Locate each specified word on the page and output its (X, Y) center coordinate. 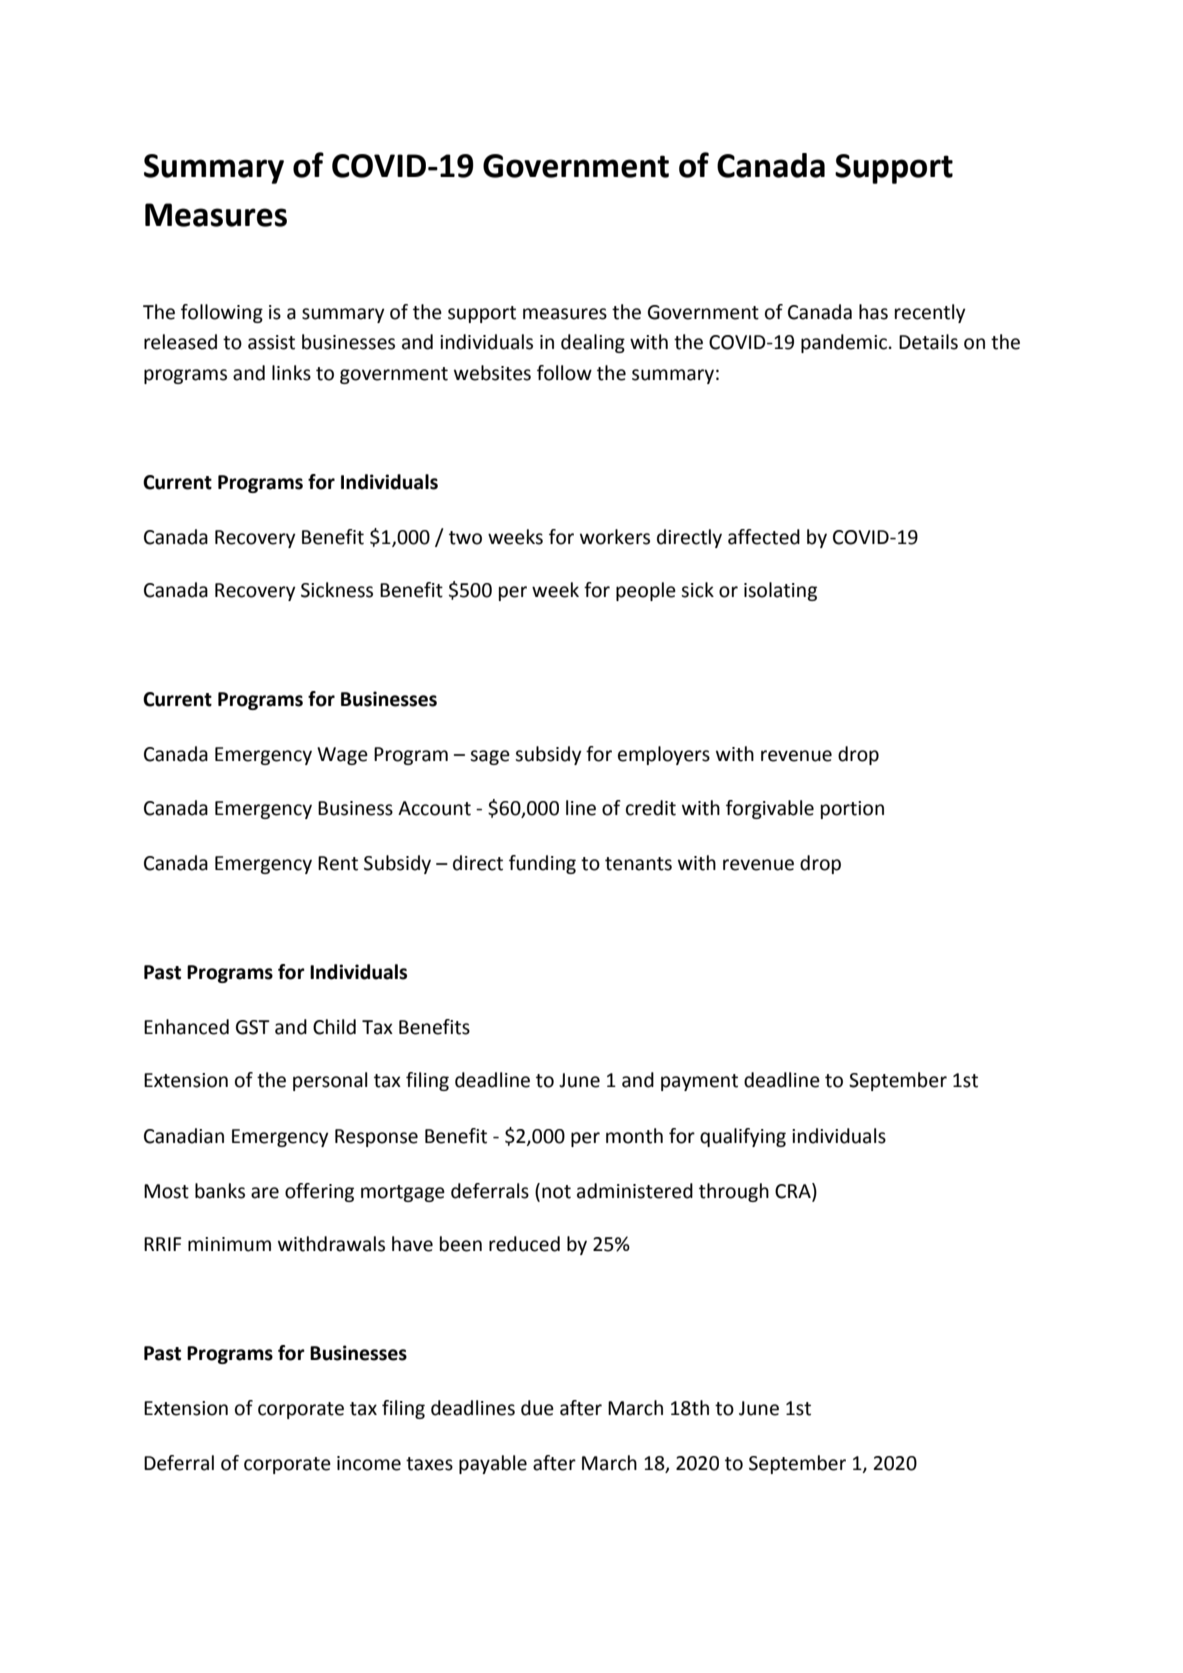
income (369, 1463)
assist (271, 342)
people (646, 591)
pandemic (844, 343)
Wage (342, 756)
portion (852, 810)
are (265, 1193)
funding (542, 864)
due (537, 1408)
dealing (593, 343)
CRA (794, 1191)
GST (253, 1027)
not (556, 1192)
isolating (780, 591)
